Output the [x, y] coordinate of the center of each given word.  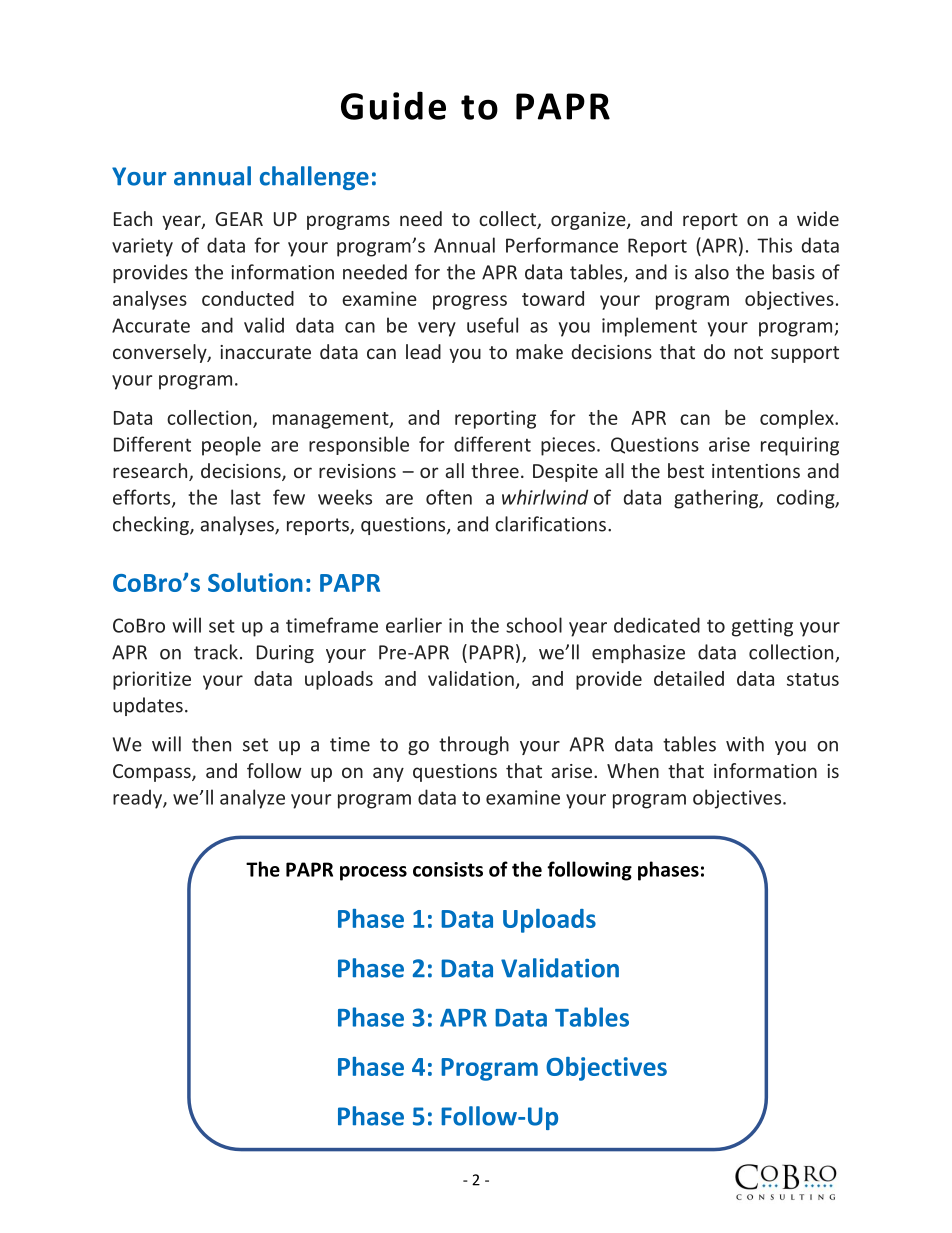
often [449, 497]
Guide [393, 105]
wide [818, 218]
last [246, 497]
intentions [756, 471]
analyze [252, 799]
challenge [314, 178]
